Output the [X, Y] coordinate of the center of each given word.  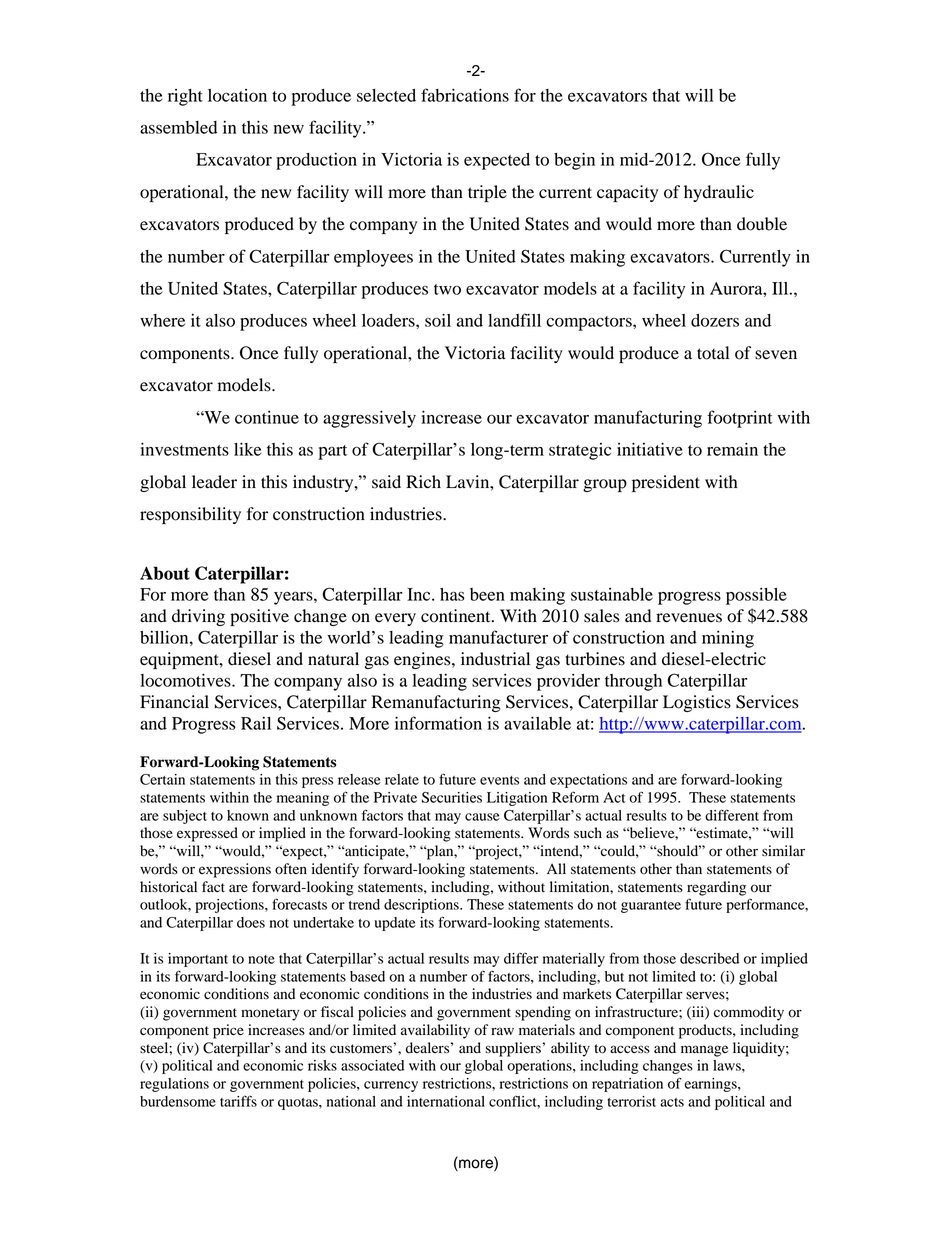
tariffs [238, 1101]
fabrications [465, 95]
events [499, 780]
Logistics [697, 703]
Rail [256, 723]
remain [732, 449]
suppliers [514, 1049]
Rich [423, 482]
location [237, 95]
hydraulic [719, 193]
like [247, 449]
